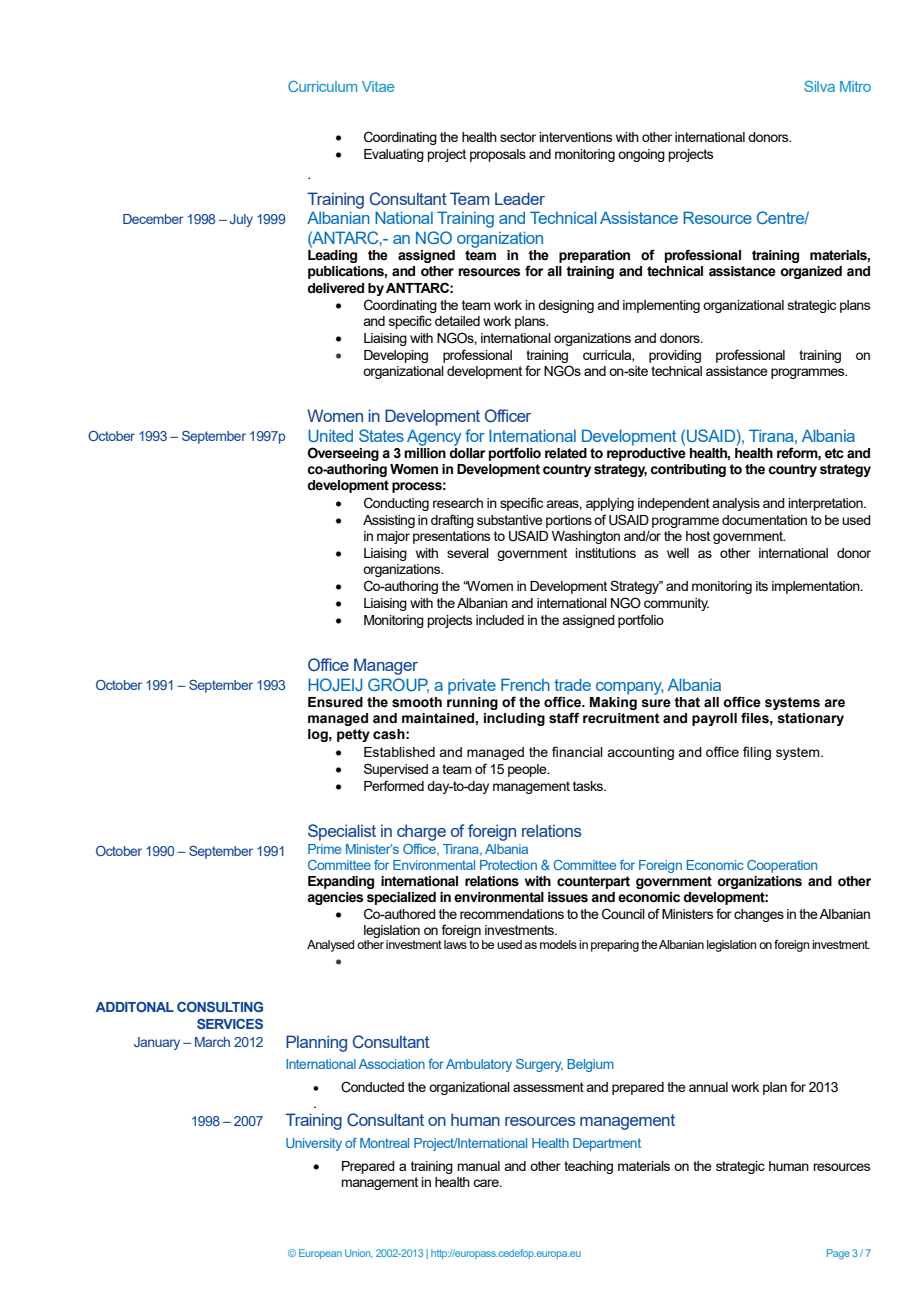  Describe the element at coordinates (518, 137) in the screenshot. I see `sector` at that location.
